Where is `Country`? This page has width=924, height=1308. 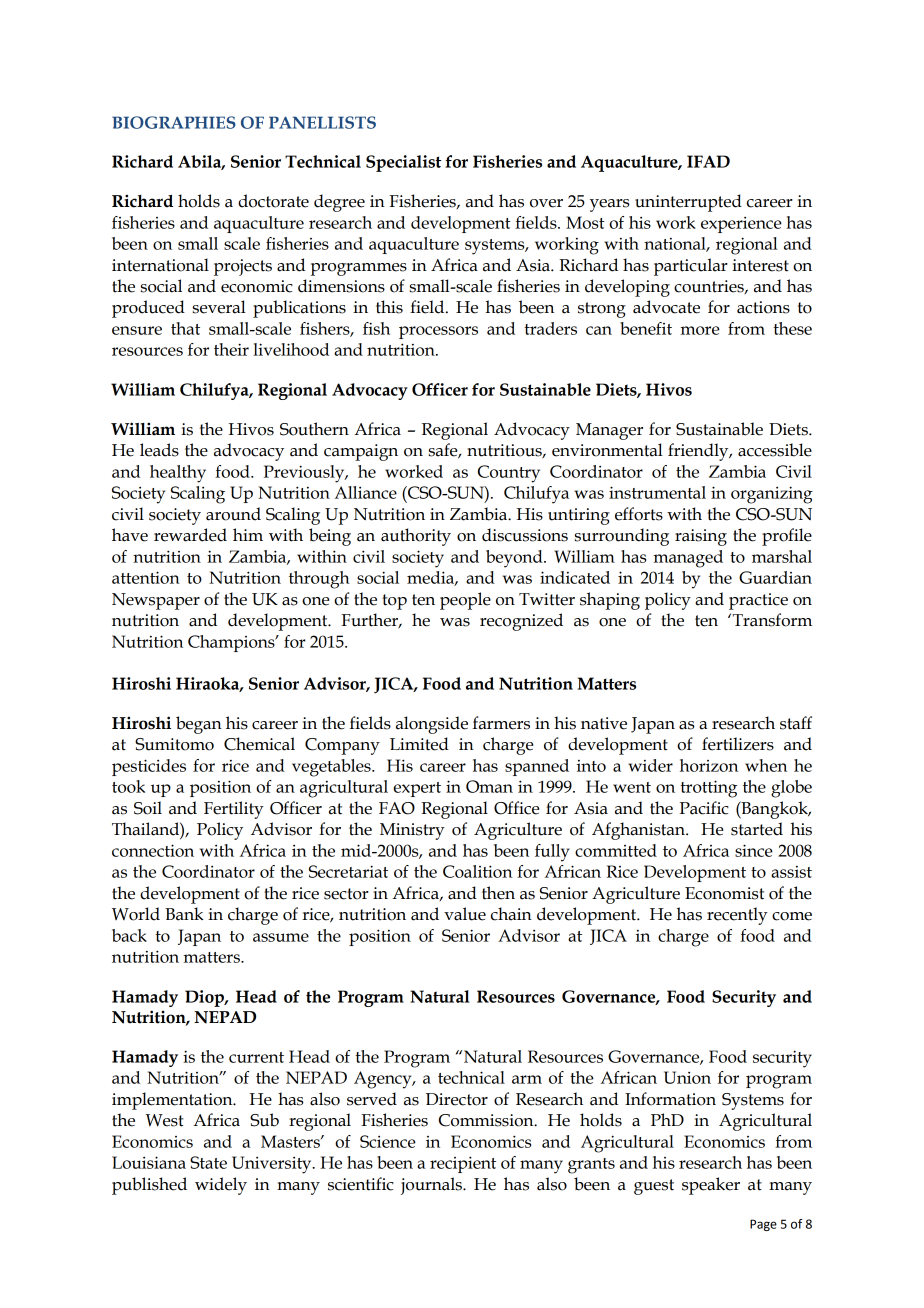 Country is located at coordinates (509, 474).
